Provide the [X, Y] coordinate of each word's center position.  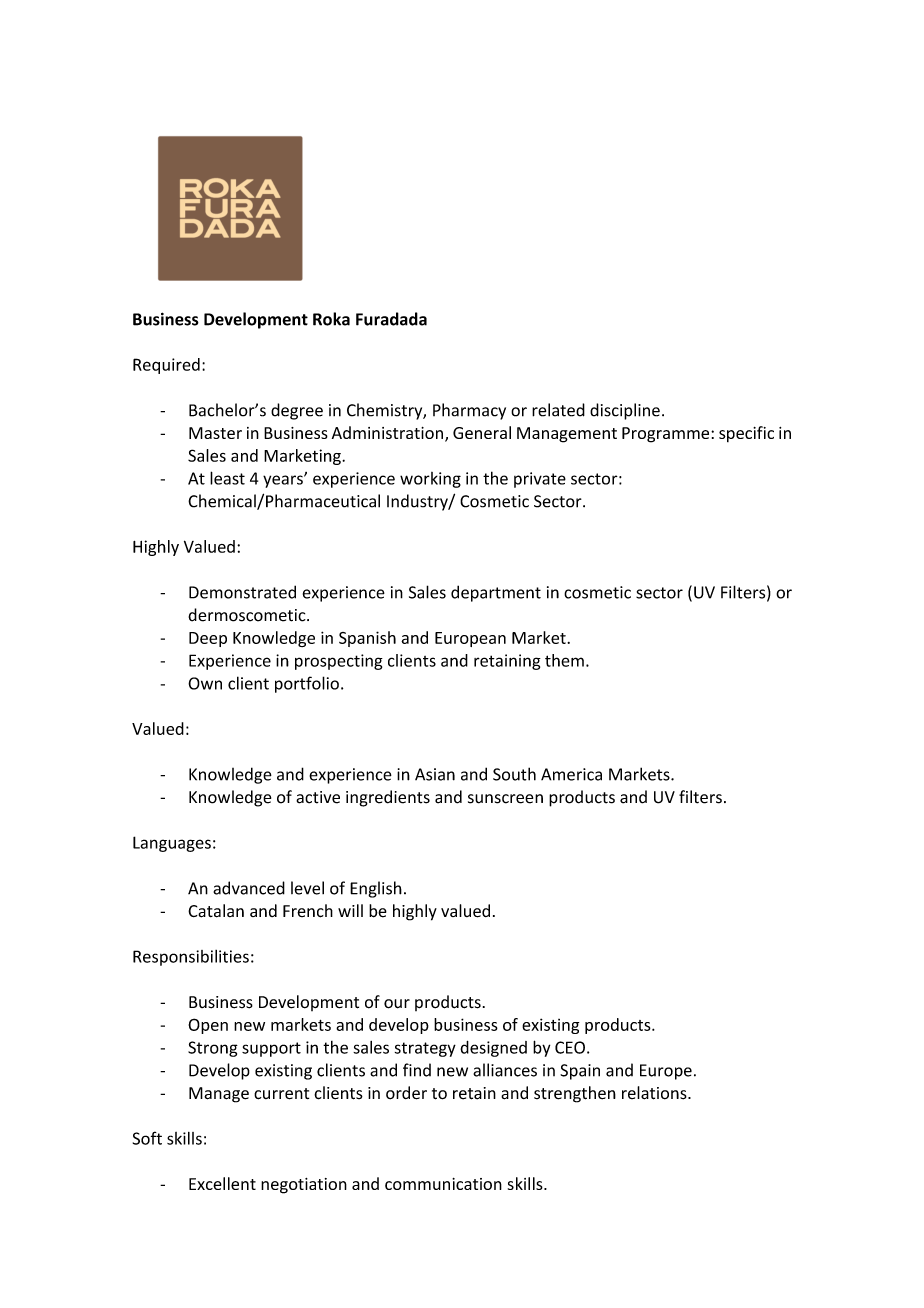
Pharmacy [469, 411]
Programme [667, 435]
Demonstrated [242, 592]
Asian [435, 774]
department [496, 593]
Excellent [222, 1183]
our [397, 1004]
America [571, 774]
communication [443, 1184]
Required [166, 366]
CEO [570, 1047]
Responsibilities [191, 958]
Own [205, 683]
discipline [625, 411]
